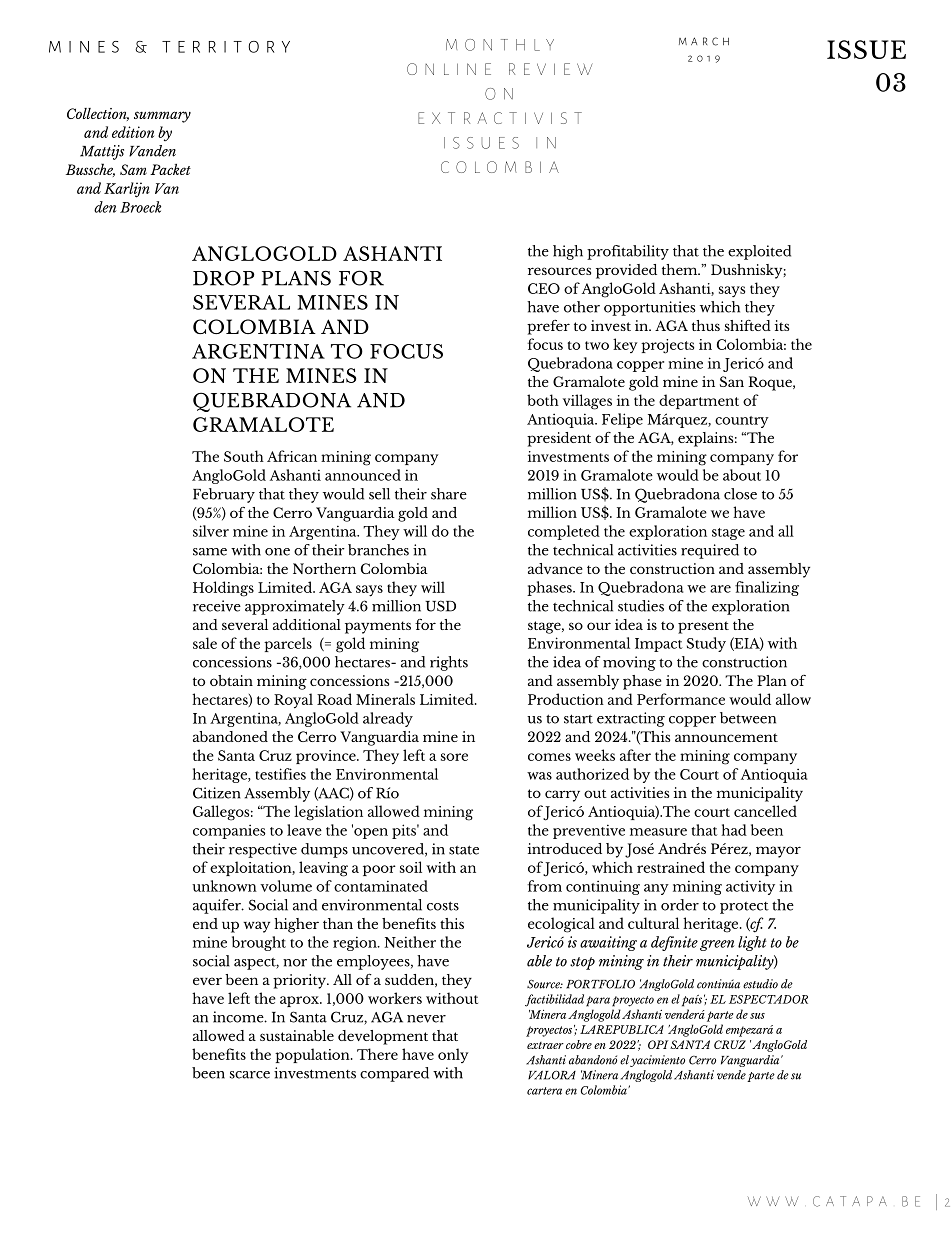 The width and height of the page is (952, 1233). Describe the element at coordinates (250, 1075) in the page. I see `scarce` at that location.
